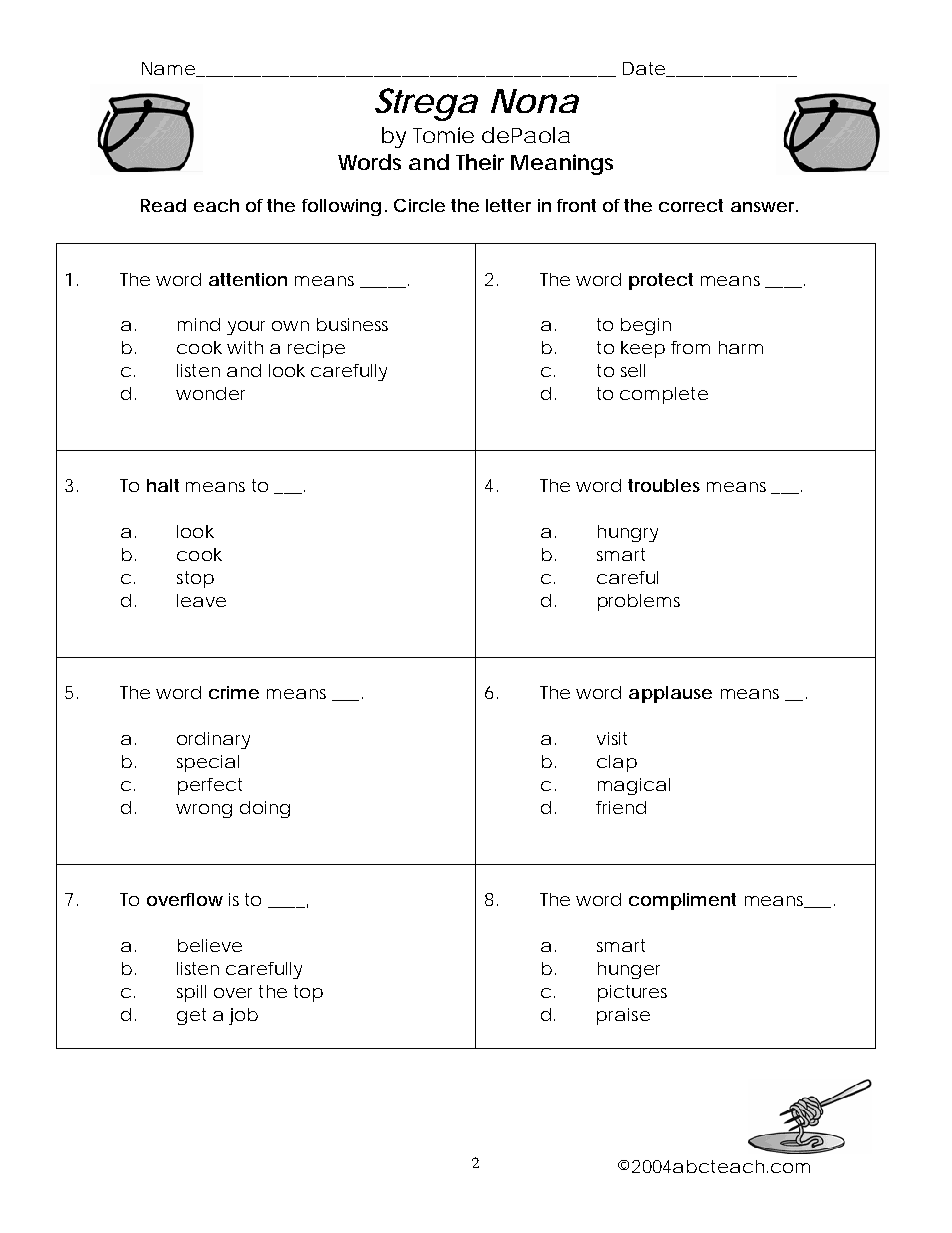 The height and width of the page is (1233, 952). What do you see at coordinates (163, 205) in the page?
I see `Read` at bounding box center [163, 205].
